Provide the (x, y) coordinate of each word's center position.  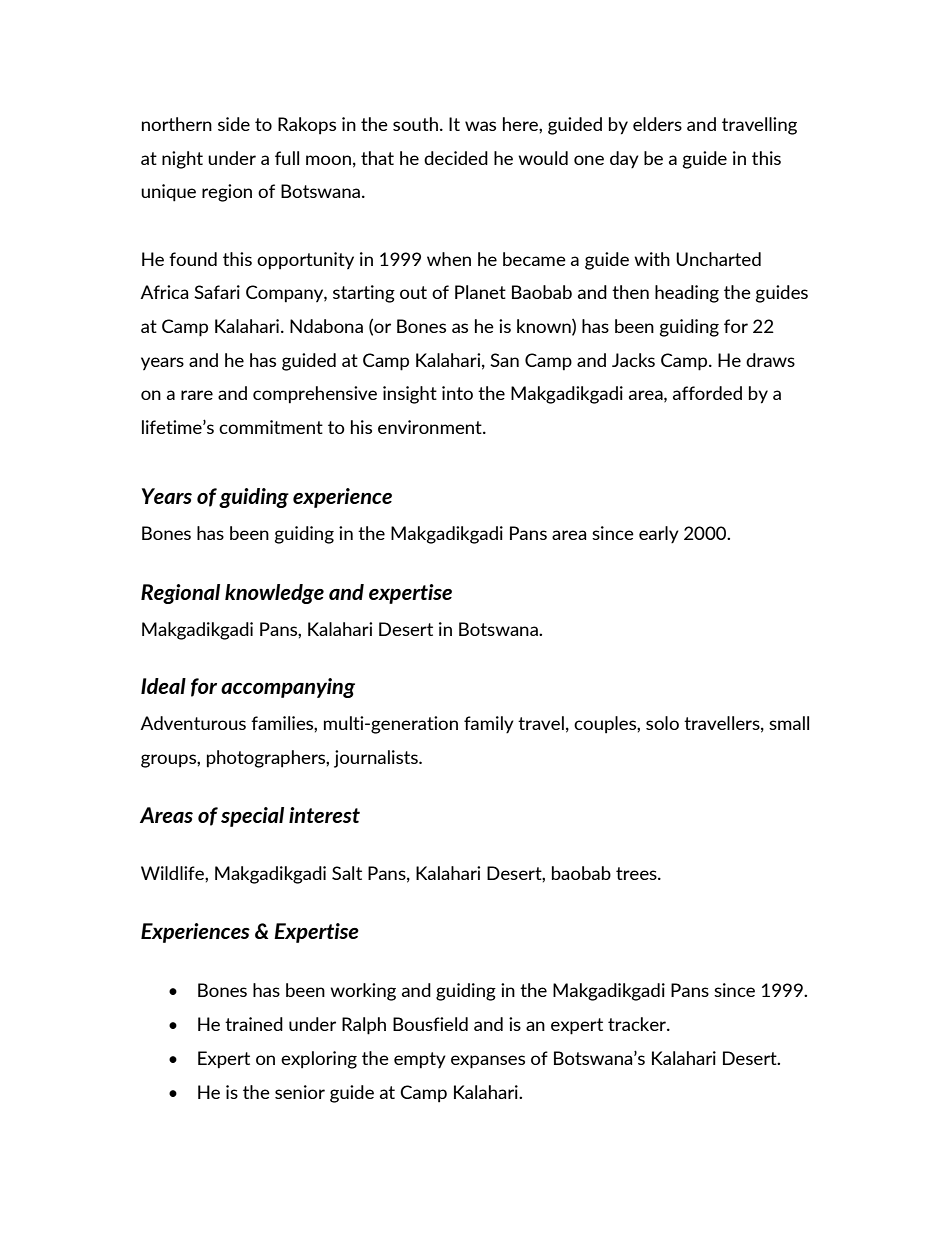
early (659, 535)
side (234, 124)
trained (254, 1024)
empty (420, 1060)
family (489, 725)
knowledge (274, 594)
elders (657, 124)
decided (456, 158)
